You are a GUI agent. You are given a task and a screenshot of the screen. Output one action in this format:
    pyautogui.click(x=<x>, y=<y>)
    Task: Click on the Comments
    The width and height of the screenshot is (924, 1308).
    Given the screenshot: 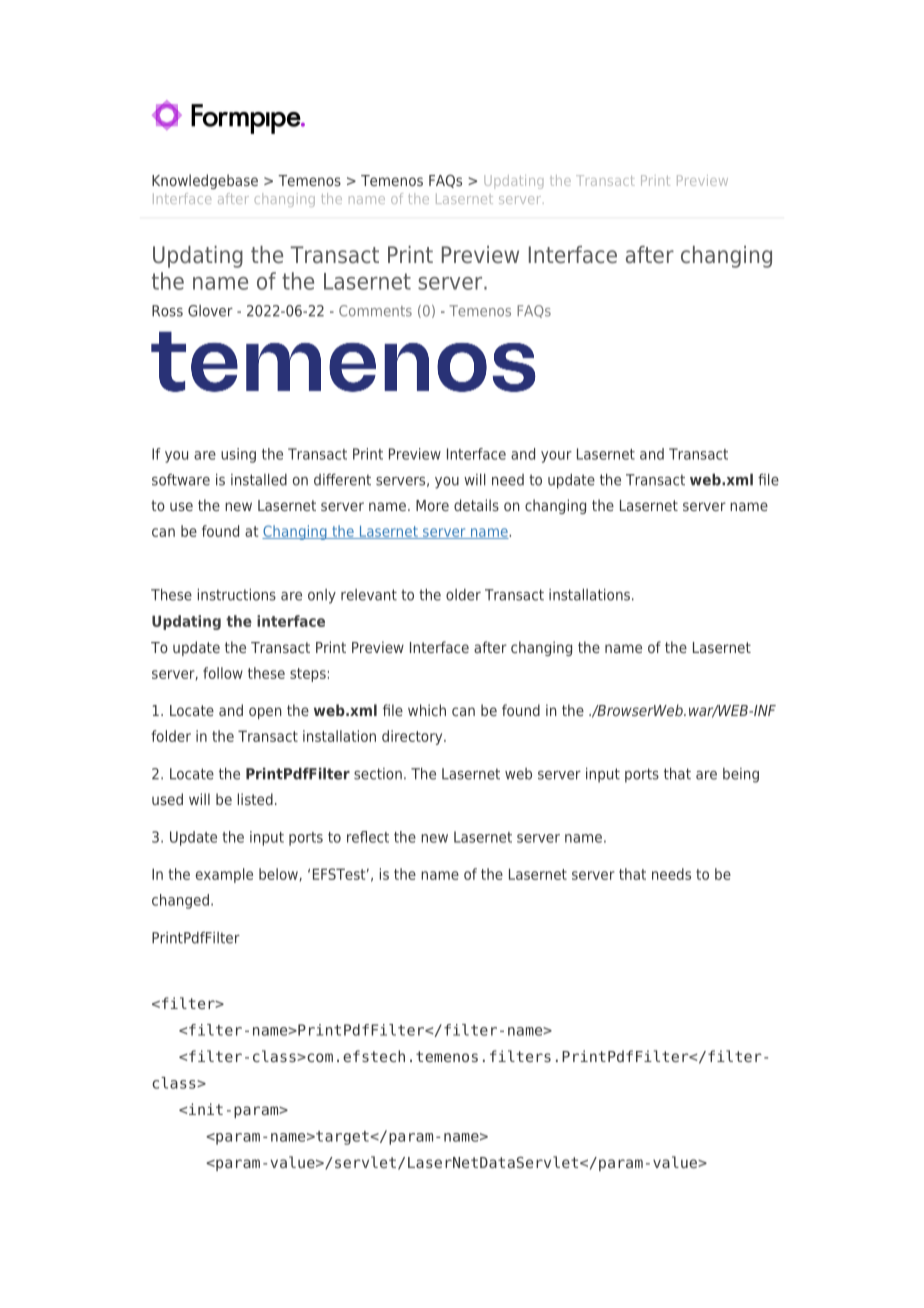 What is the action you would take?
    pyautogui.click(x=375, y=311)
